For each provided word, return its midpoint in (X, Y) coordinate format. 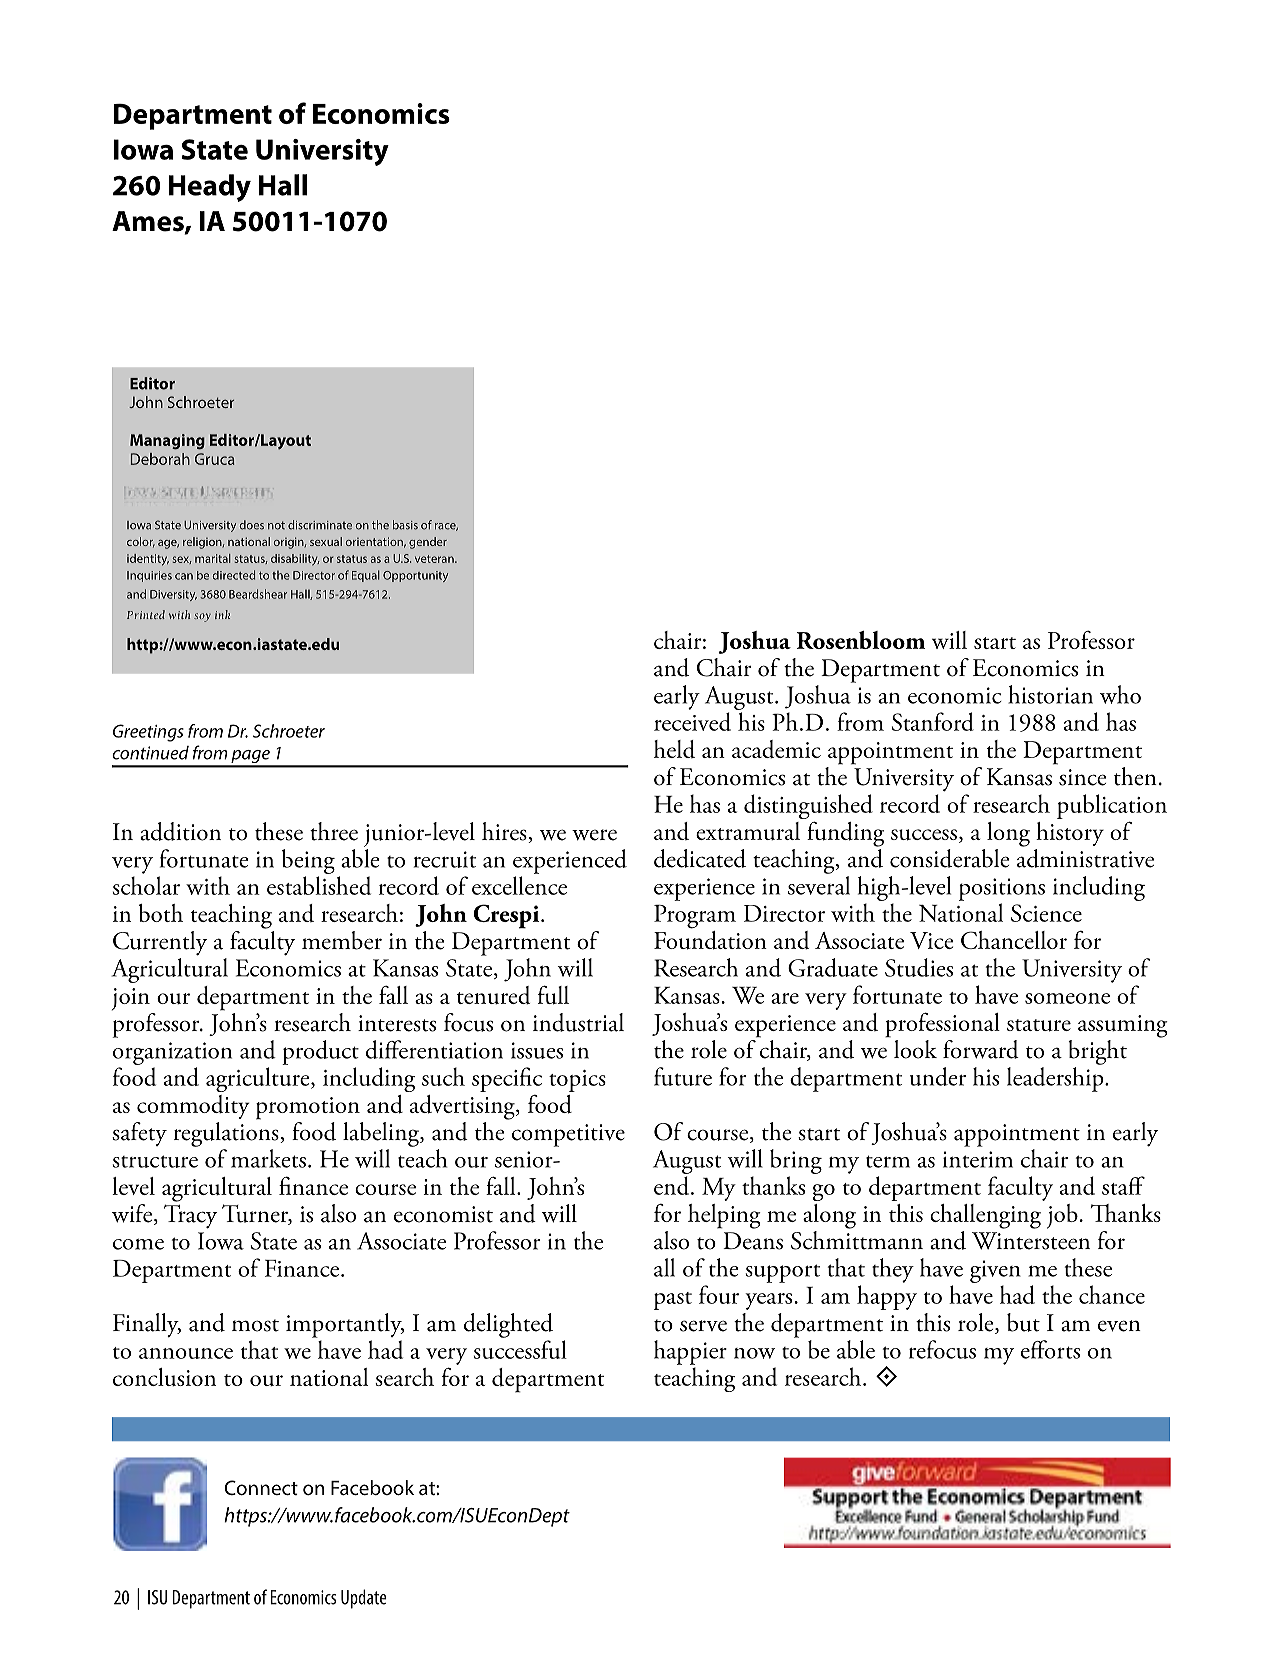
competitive (568, 1135)
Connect (261, 1487)
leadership (1056, 1079)
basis (405, 525)
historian (1050, 694)
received (692, 721)
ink (222, 614)
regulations (227, 1134)
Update (364, 1599)
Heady (210, 188)
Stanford (933, 721)
